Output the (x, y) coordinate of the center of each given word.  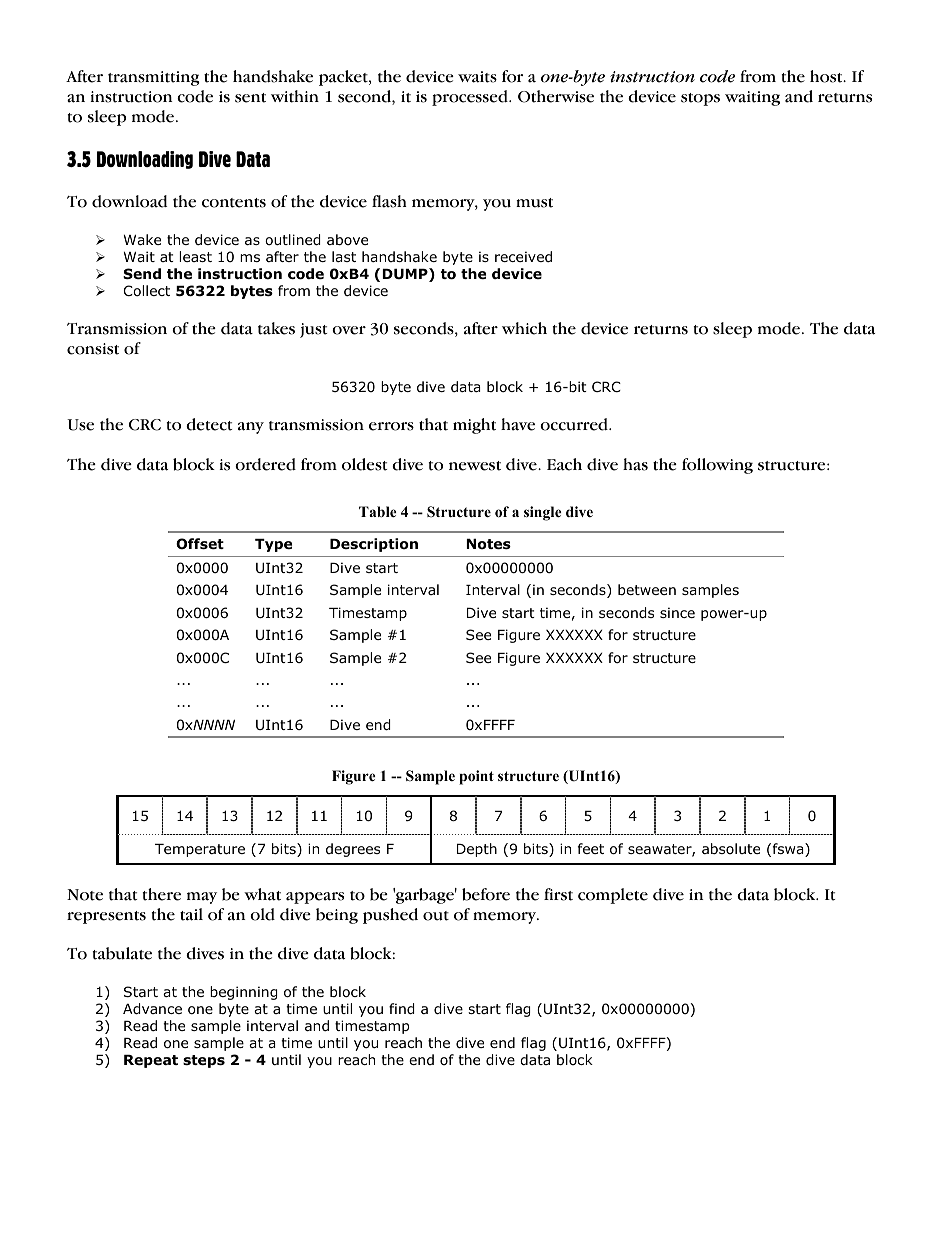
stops (700, 99)
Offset (200, 544)
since (677, 612)
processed (471, 98)
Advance (152, 1009)
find (402, 1009)
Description (374, 545)
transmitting (154, 78)
